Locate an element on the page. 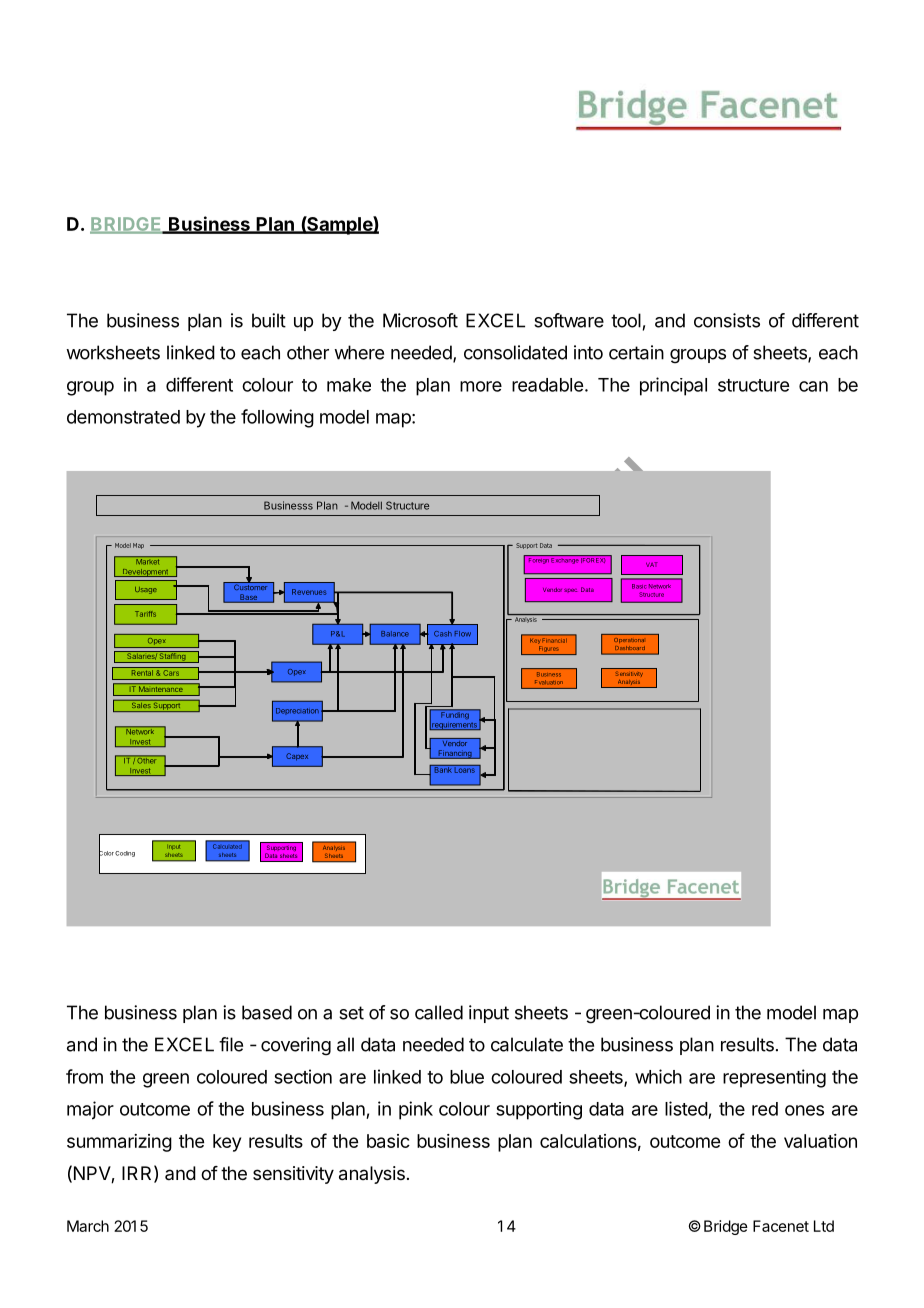  Ltd is located at coordinates (824, 1226).
